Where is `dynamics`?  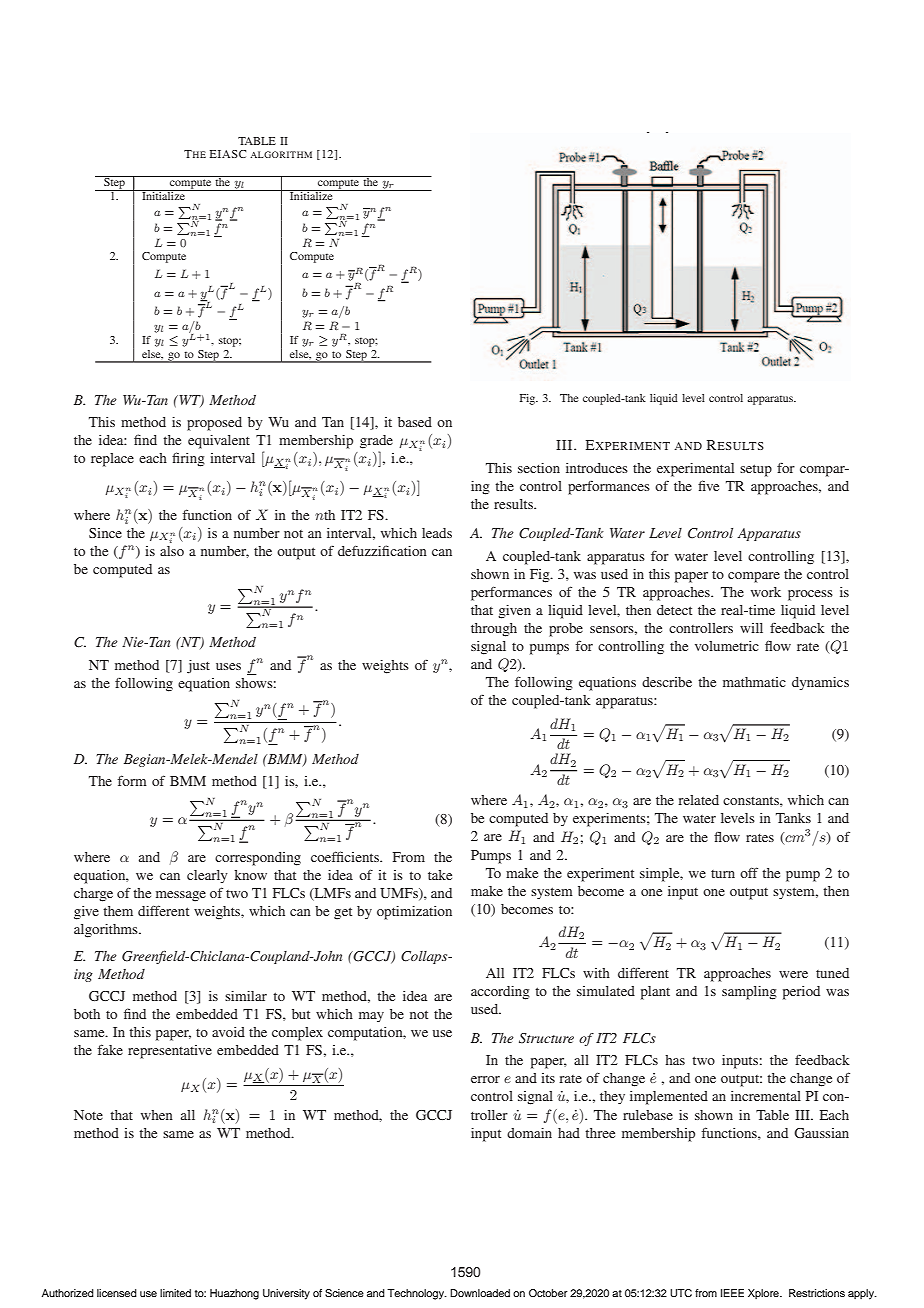
dynamics is located at coordinates (820, 683).
